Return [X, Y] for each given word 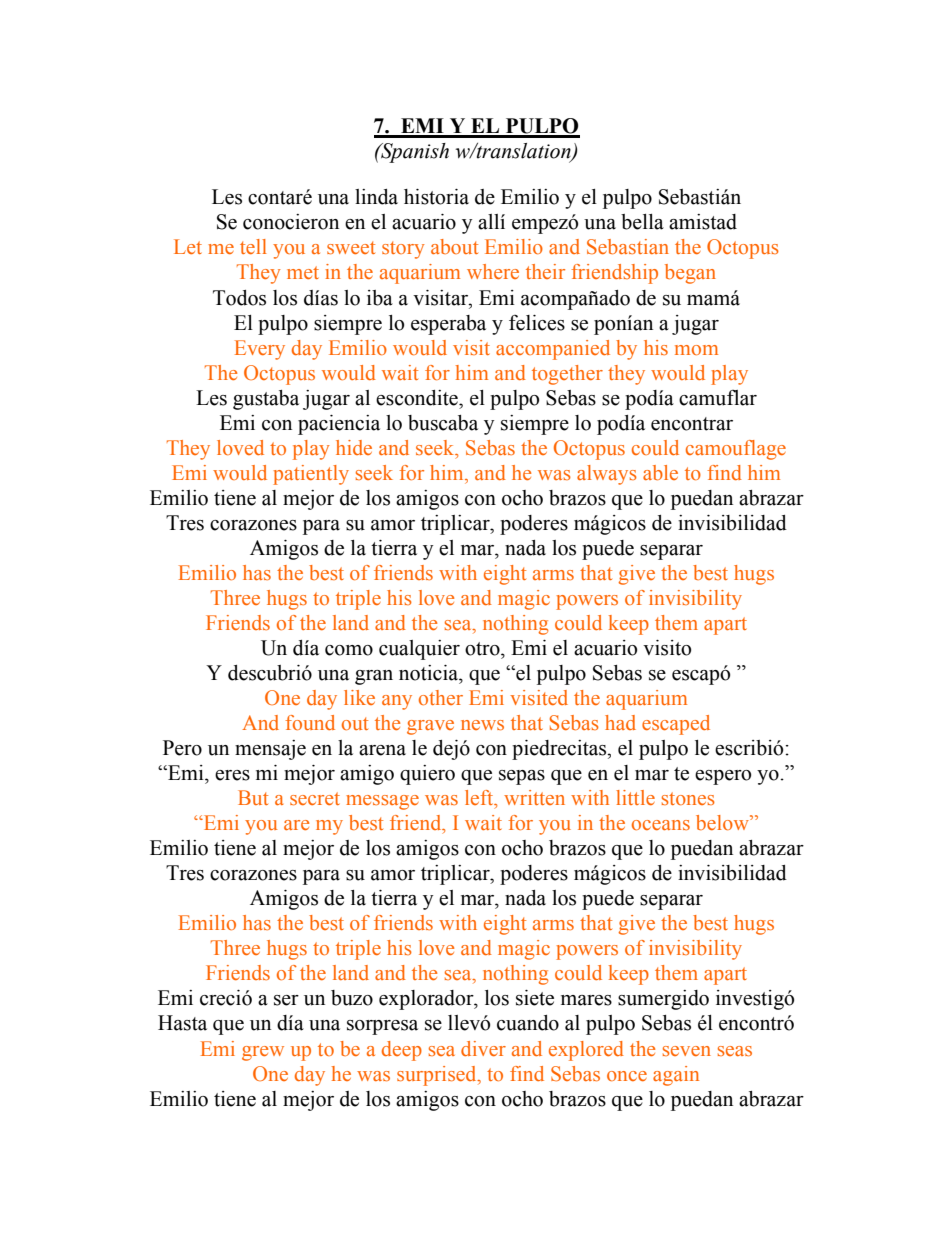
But [253, 797]
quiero [427, 775]
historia [436, 197]
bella [642, 222]
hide [354, 447]
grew [263, 1053]
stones [688, 798]
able [660, 472]
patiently [311, 475]
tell [253, 246]
